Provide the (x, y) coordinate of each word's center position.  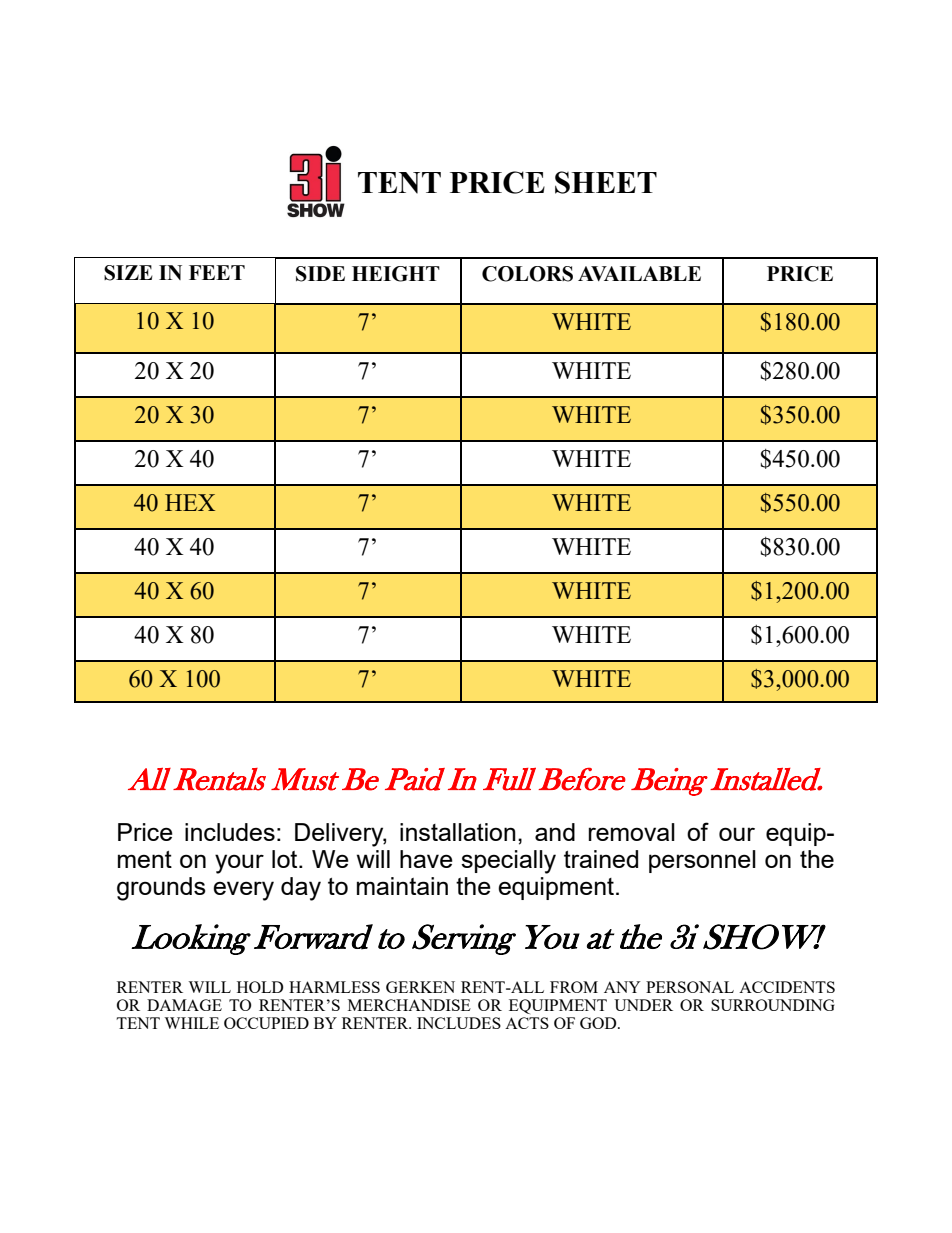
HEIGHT (396, 274)
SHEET (606, 182)
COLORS (527, 274)
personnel (702, 861)
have (426, 859)
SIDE (320, 274)
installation (458, 832)
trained (601, 859)
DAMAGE (184, 1005)
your (239, 864)
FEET (217, 272)
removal (632, 832)
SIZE (128, 273)
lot (286, 859)
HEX (190, 502)
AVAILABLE (639, 273)
